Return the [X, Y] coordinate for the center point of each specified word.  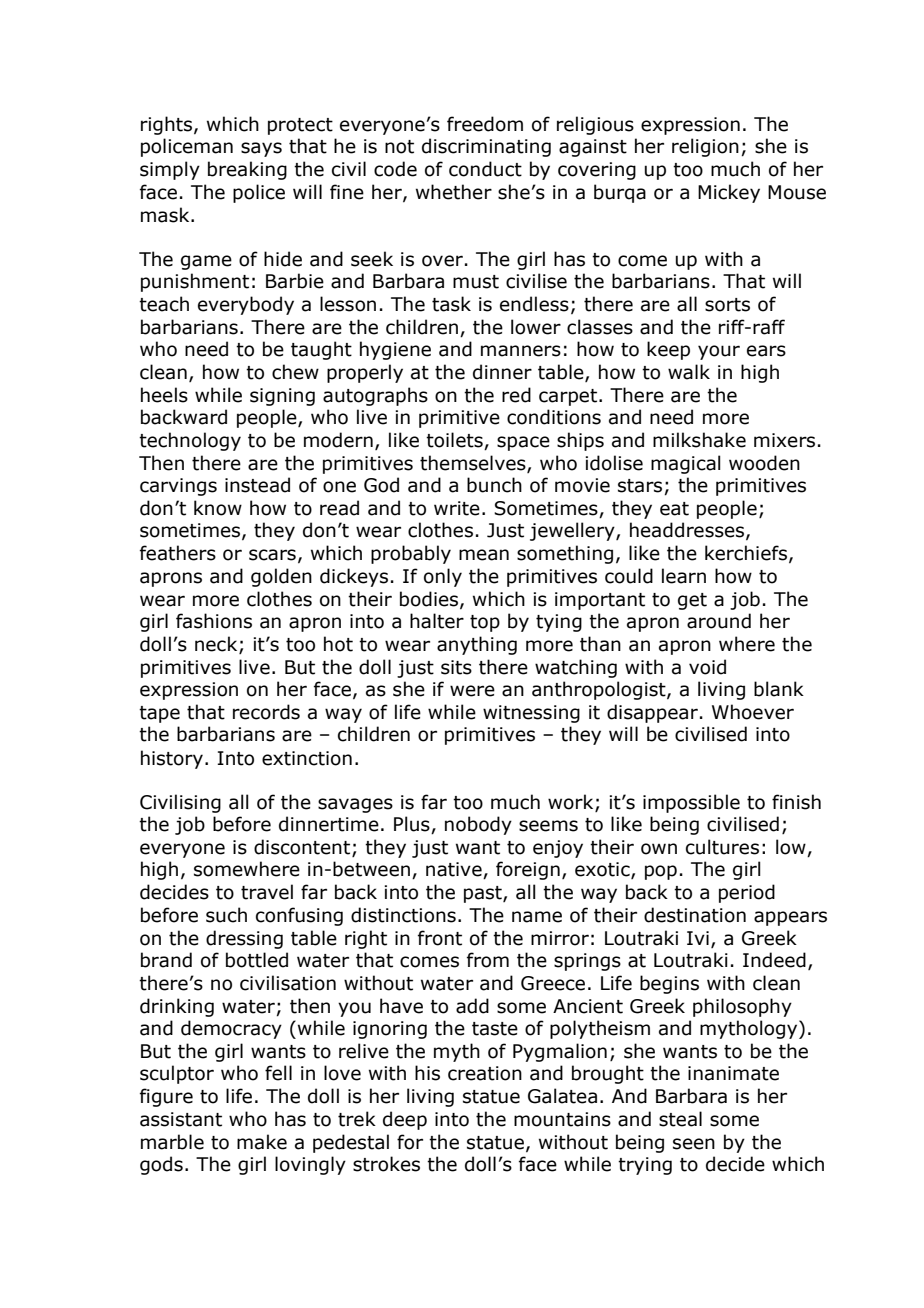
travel [267, 892]
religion [705, 147]
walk [689, 372]
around [719, 621]
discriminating [486, 147]
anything [477, 645]
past [484, 894]
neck [217, 645]
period [747, 893]
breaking [247, 170]
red [516, 395]
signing [282, 397]
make [262, 1142]
